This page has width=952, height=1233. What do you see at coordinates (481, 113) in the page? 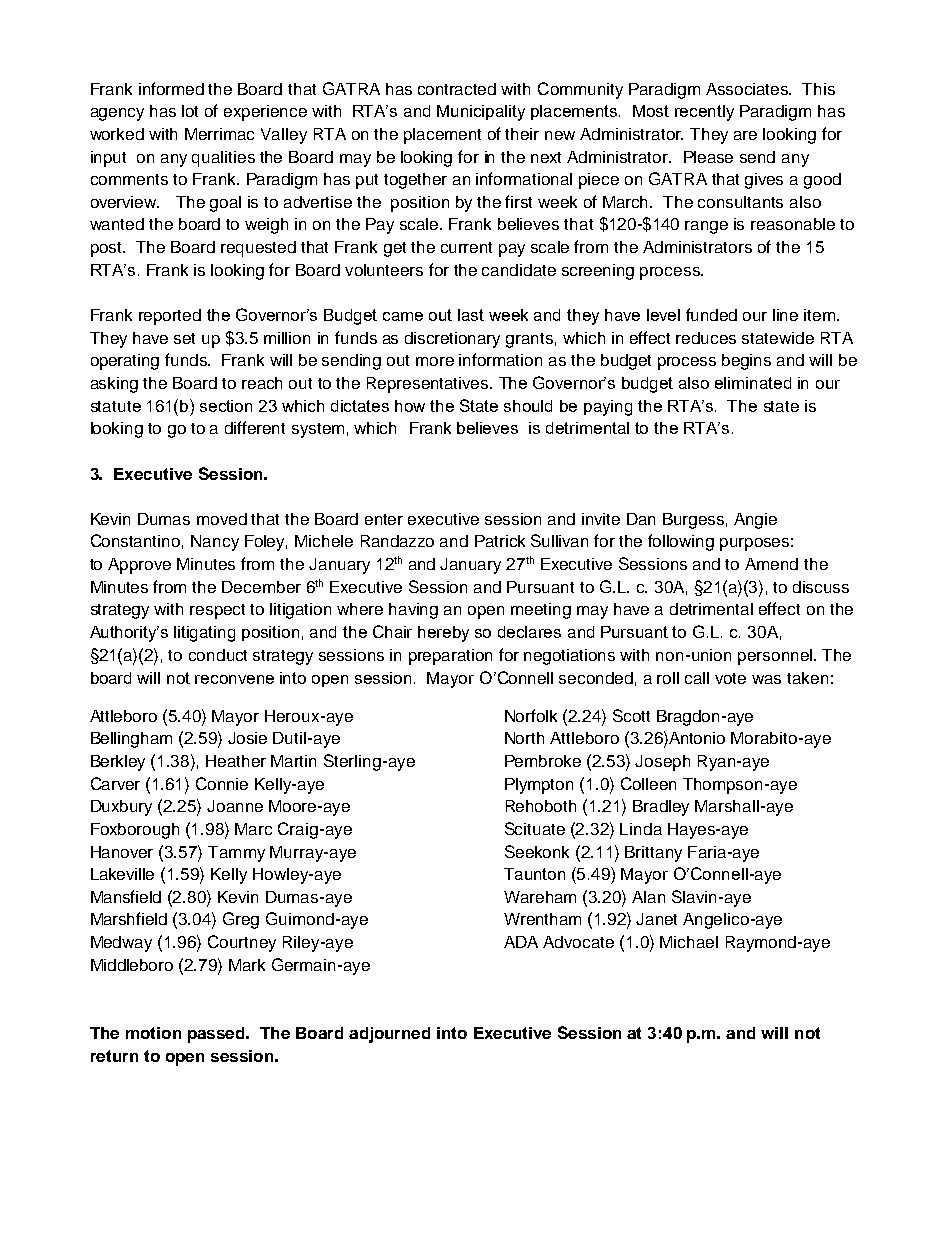
I see `Municipality` at bounding box center [481, 113].
